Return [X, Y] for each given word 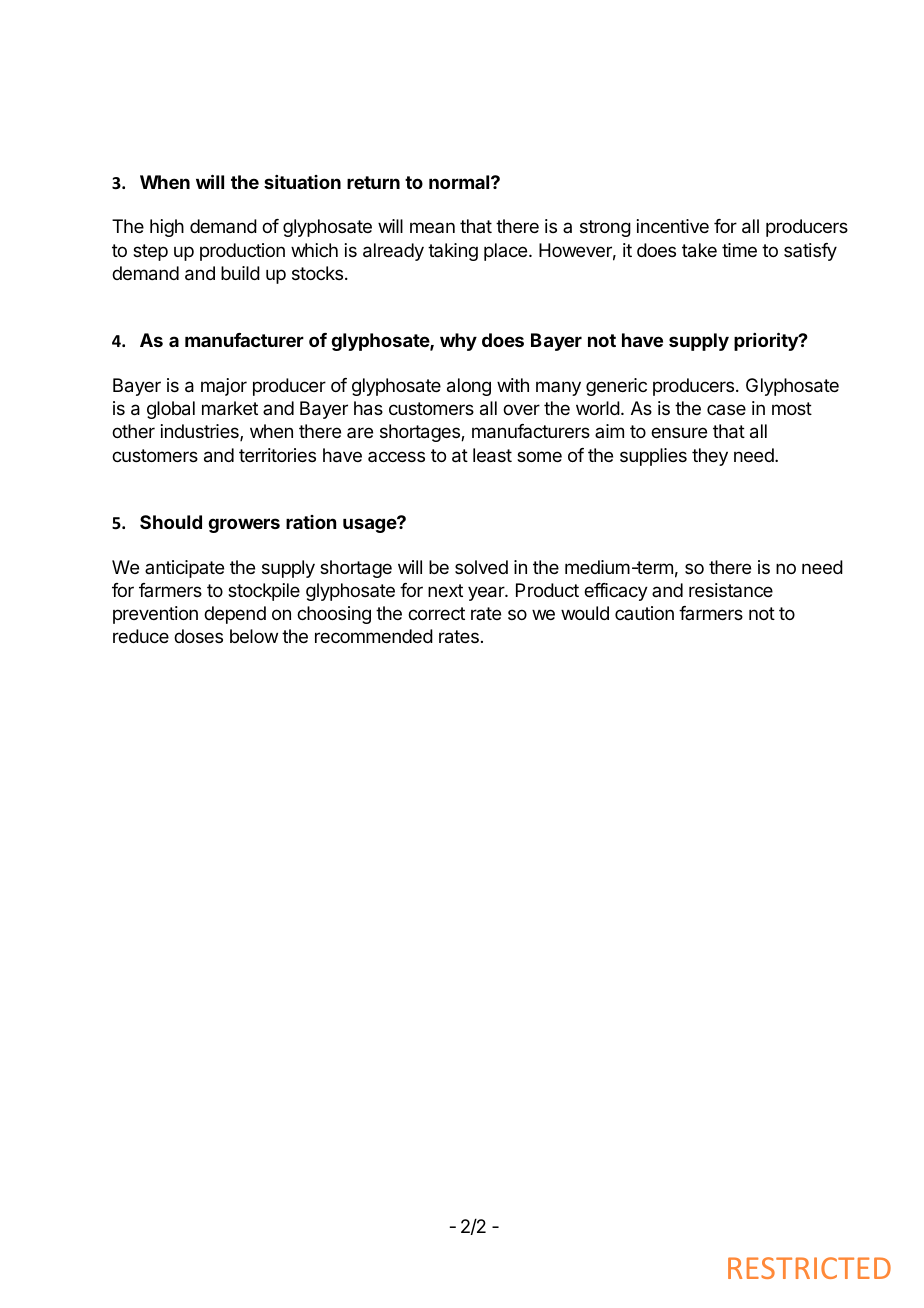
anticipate [184, 569]
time [739, 250]
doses [198, 636]
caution [644, 613]
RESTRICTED [809, 1268]
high [167, 228]
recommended [374, 636]
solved [481, 567]
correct [436, 613]
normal [460, 182]
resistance [731, 590]
